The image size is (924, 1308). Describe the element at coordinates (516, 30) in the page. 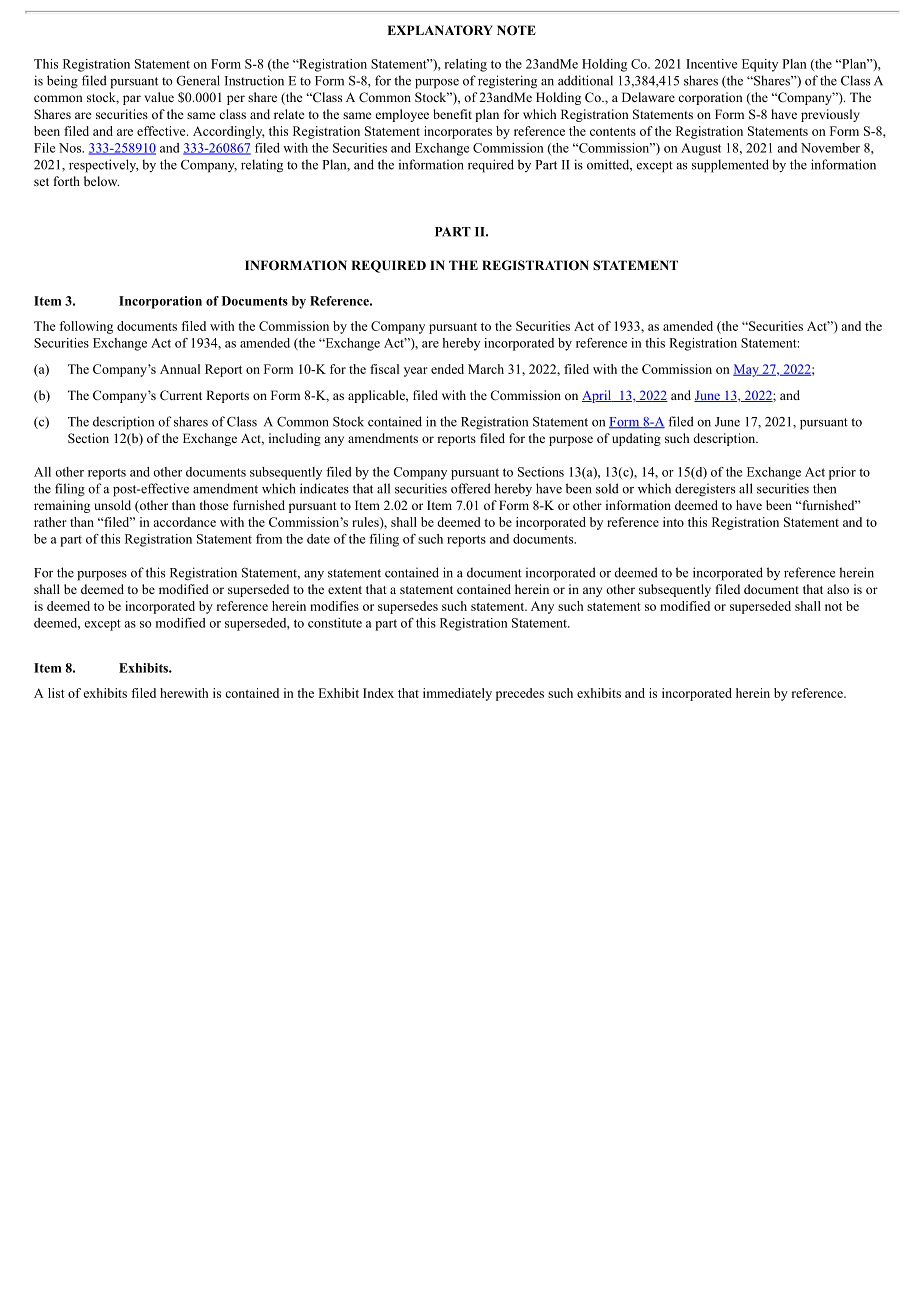

I see `NOTE` at that location.
